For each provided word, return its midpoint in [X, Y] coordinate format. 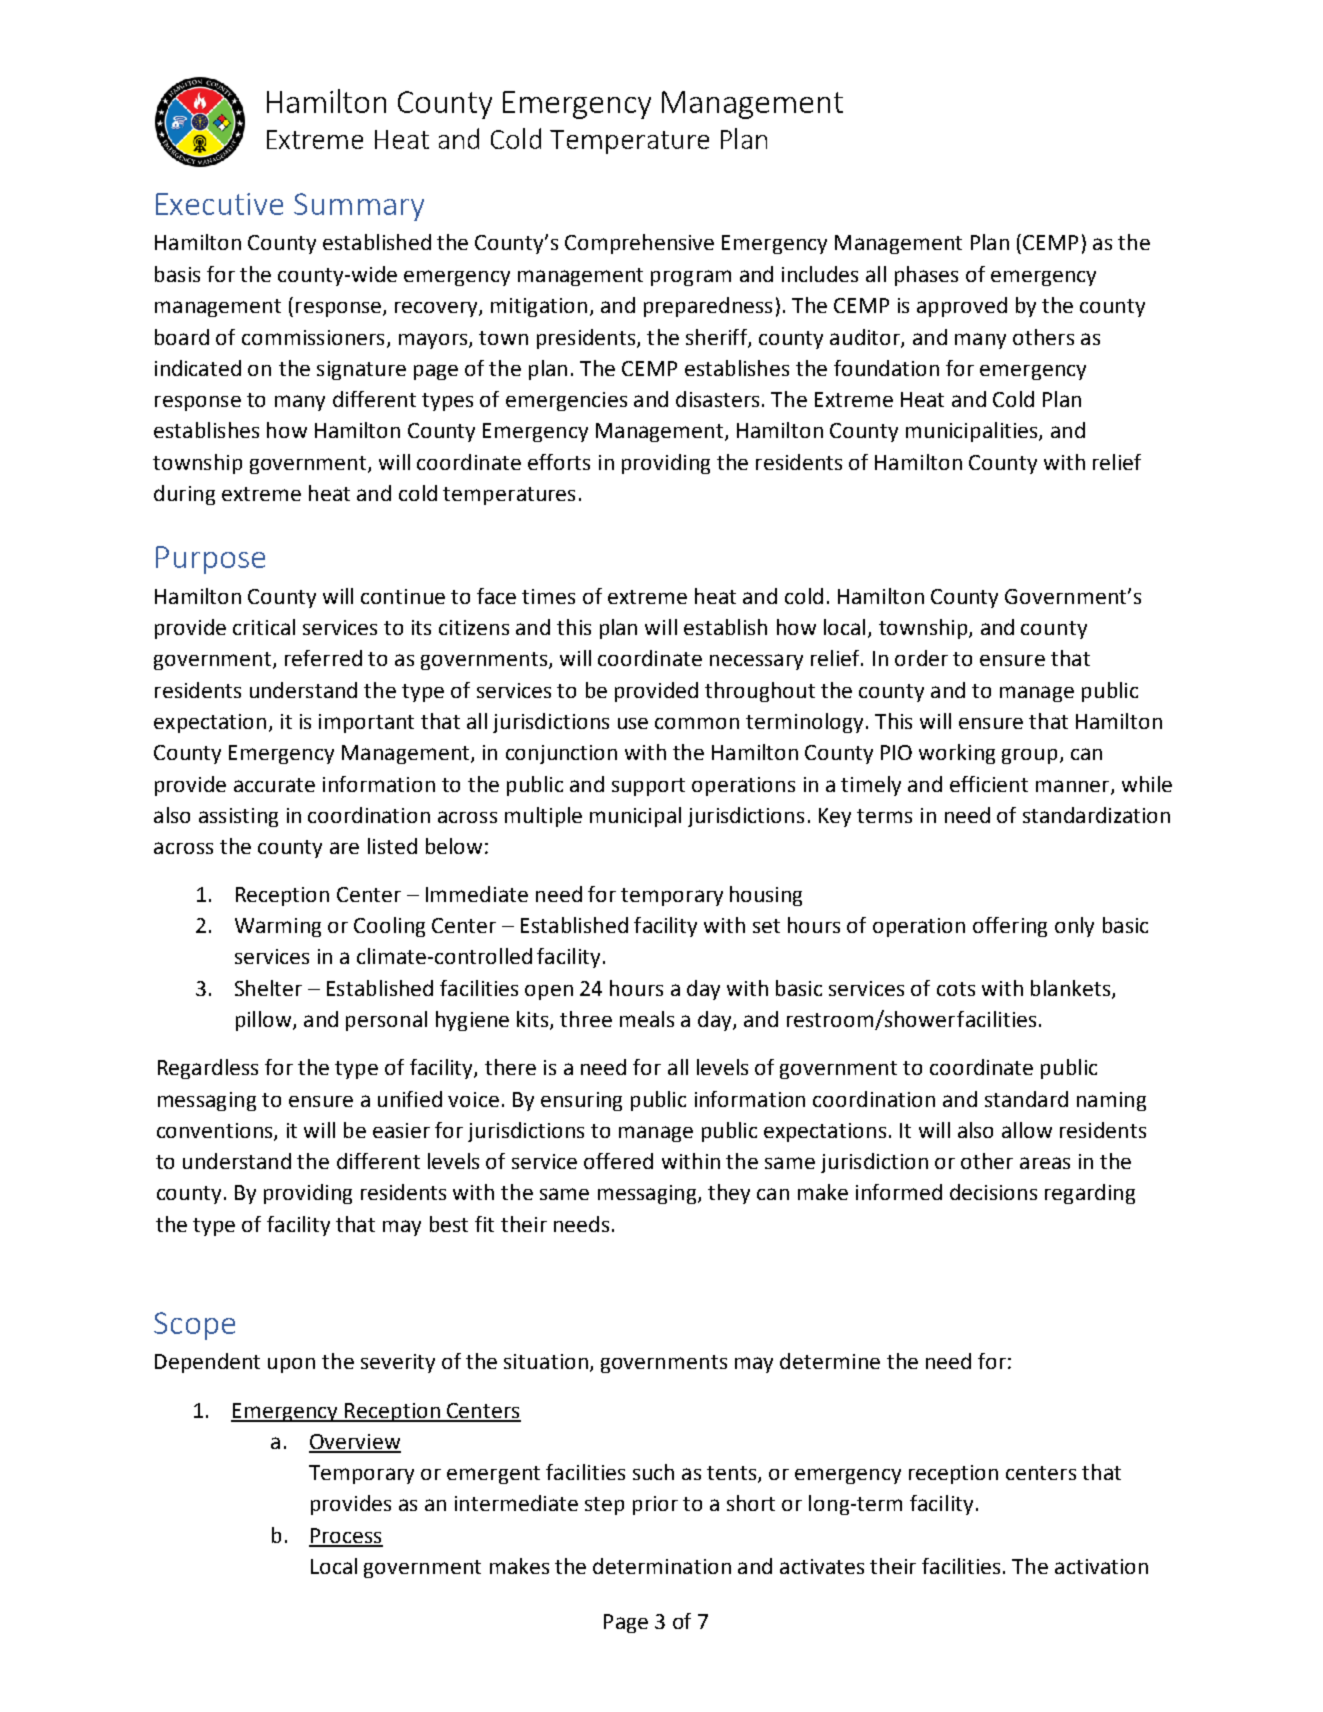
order [921, 658]
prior [655, 1505]
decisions [993, 1192]
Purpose [210, 560]
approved [962, 307]
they [729, 1194]
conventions [216, 1131]
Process [346, 1537]
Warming [278, 927]
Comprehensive [639, 244]
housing [766, 896]
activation [1101, 1566]
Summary [359, 207]
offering [1010, 927]
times [548, 596]
